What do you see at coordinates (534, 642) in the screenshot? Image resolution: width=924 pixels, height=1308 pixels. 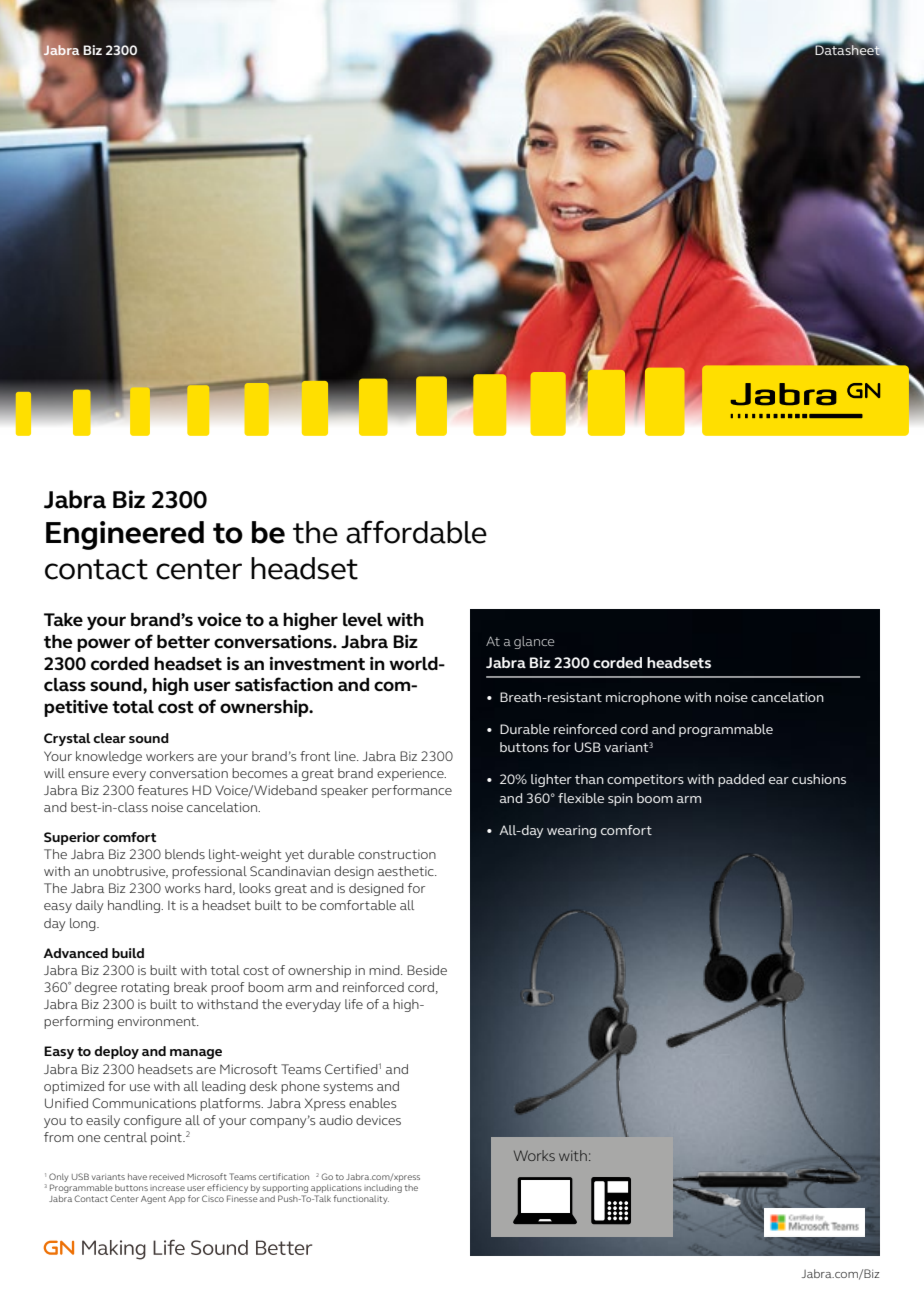 I see `glance` at bounding box center [534, 642].
